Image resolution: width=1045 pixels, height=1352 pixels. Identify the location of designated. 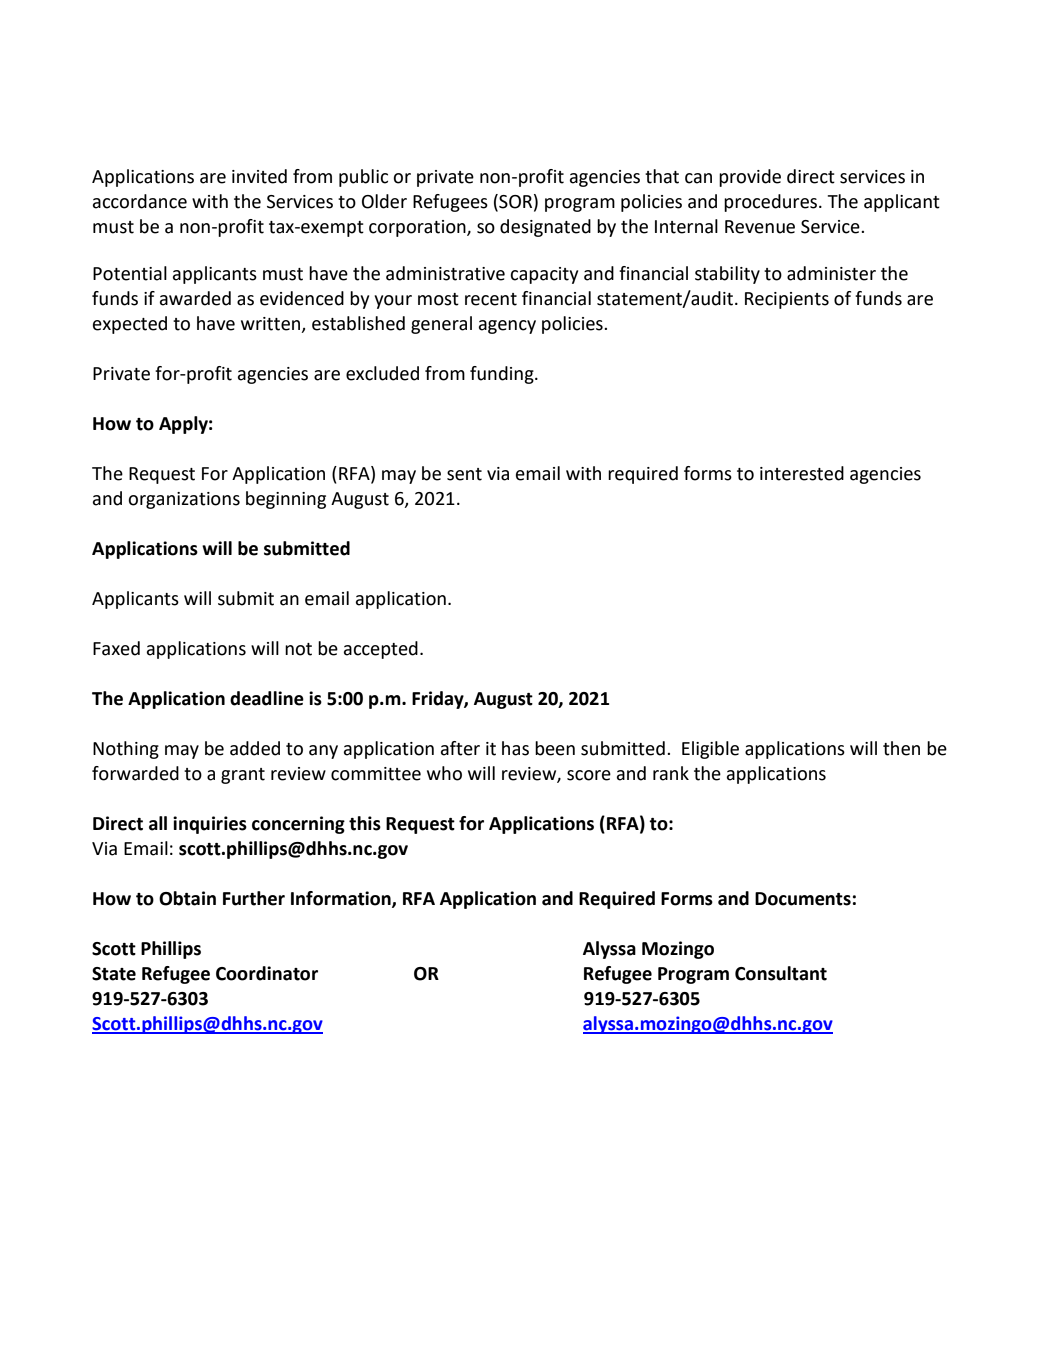
(545, 228).
